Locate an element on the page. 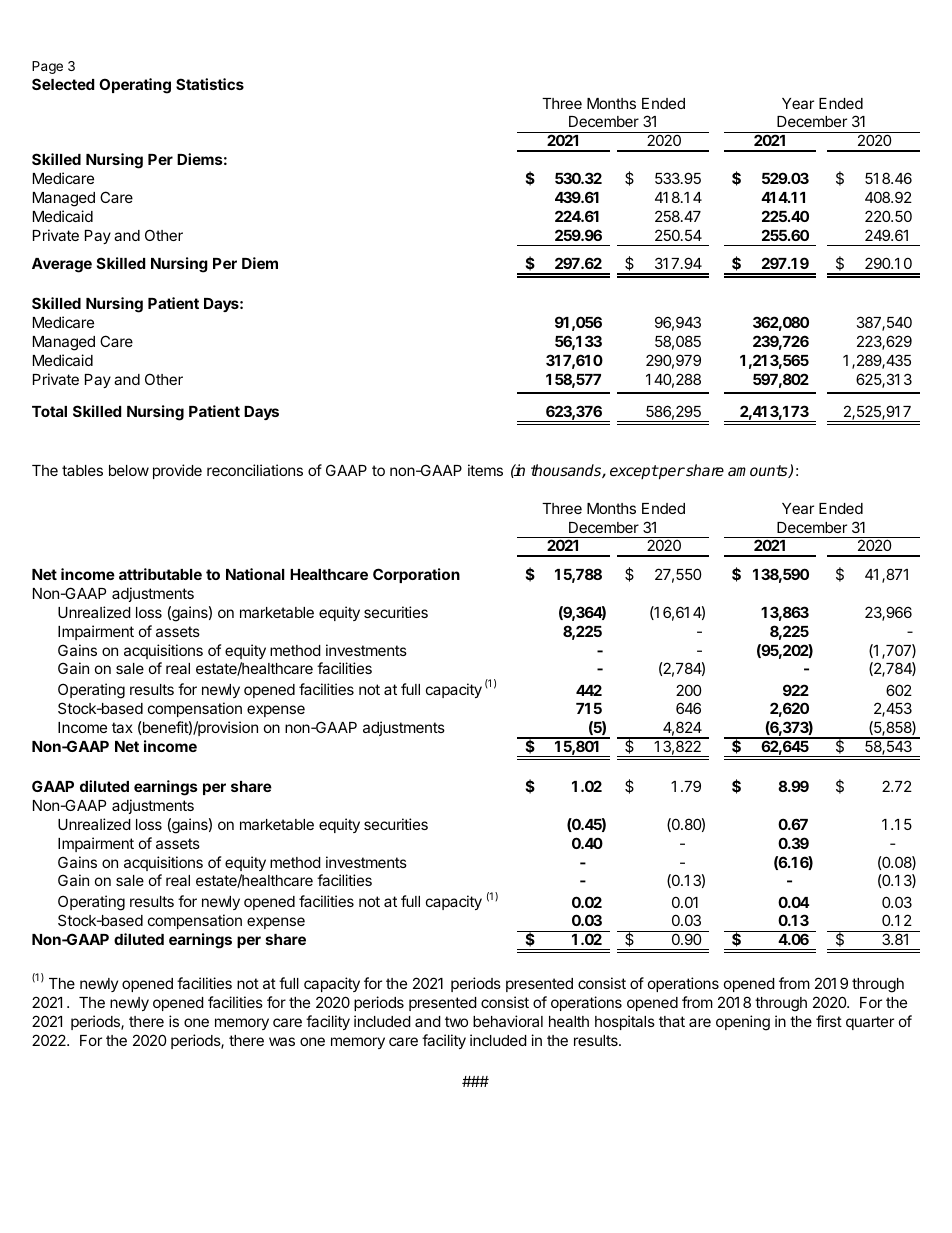 The width and height of the image is (952, 1233). National is located at coordinates (255, 574).
